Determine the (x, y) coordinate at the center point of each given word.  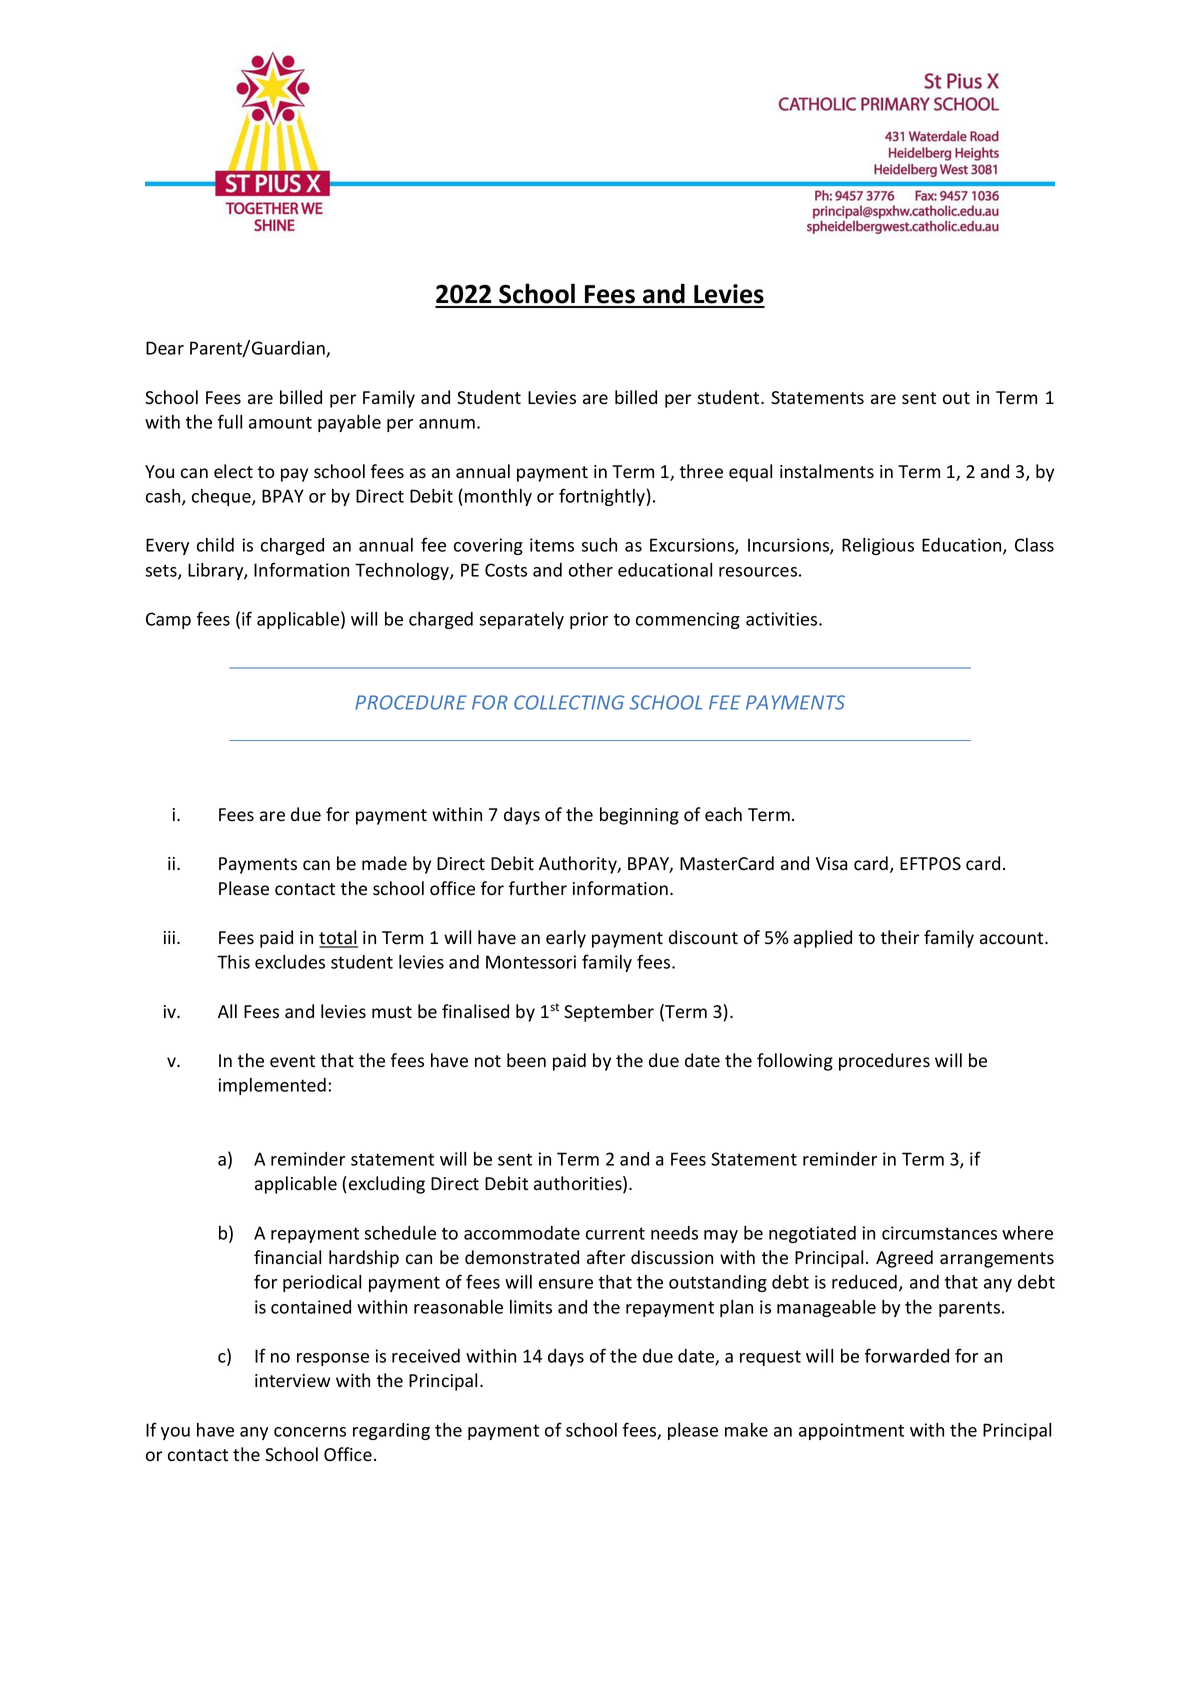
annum (447, 424)
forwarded (907, 1355)
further (538, 888)
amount (280, 422)
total (338, 938)
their (900, 937)
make (746, 1430)
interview (293, 1381)
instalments (827, 471)
